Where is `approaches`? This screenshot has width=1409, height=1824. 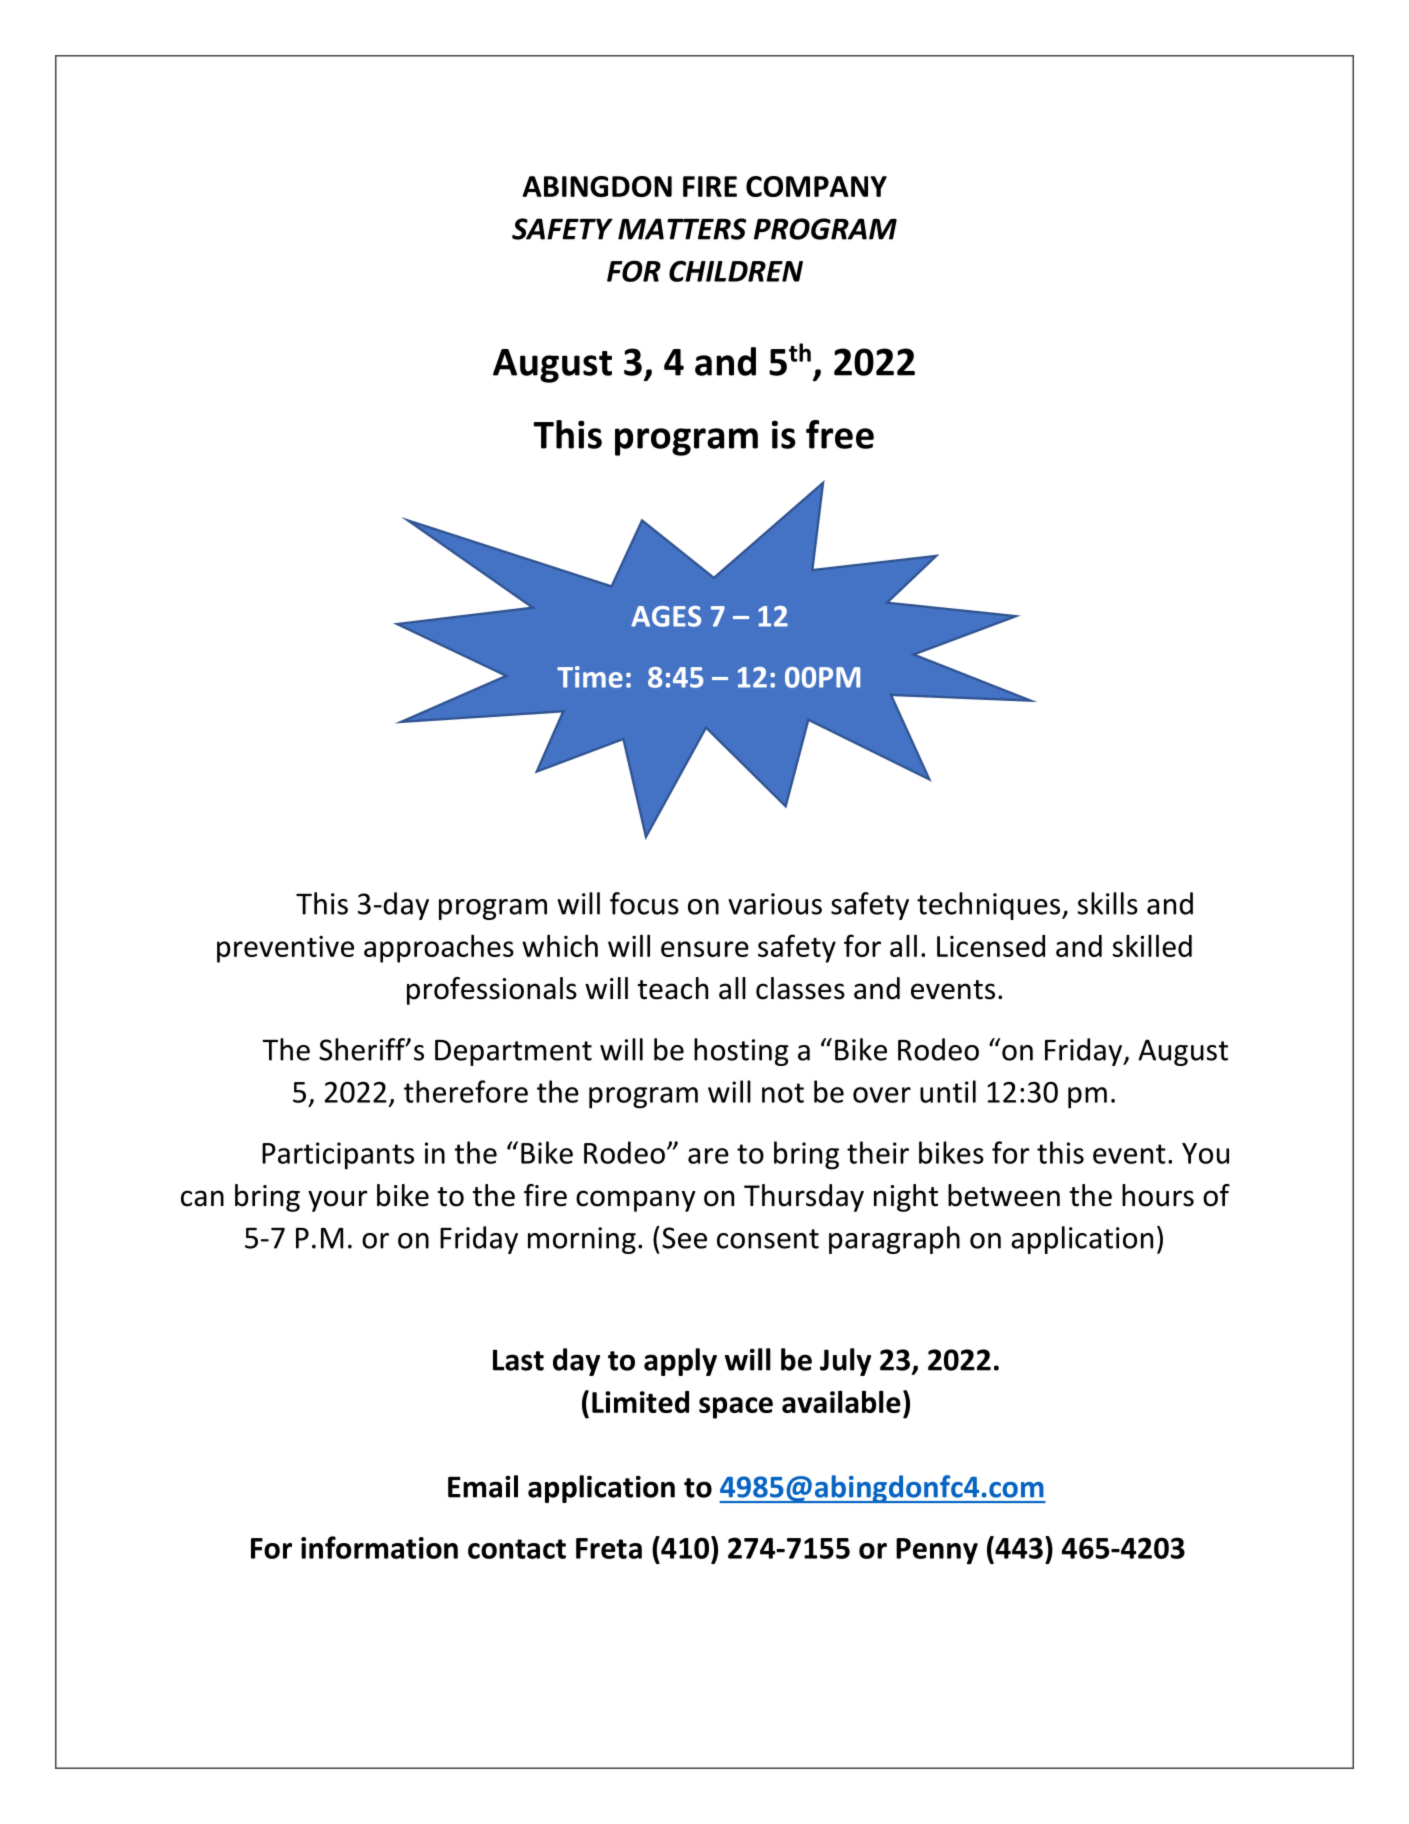 approaches is located at coordinates (439, 948).
